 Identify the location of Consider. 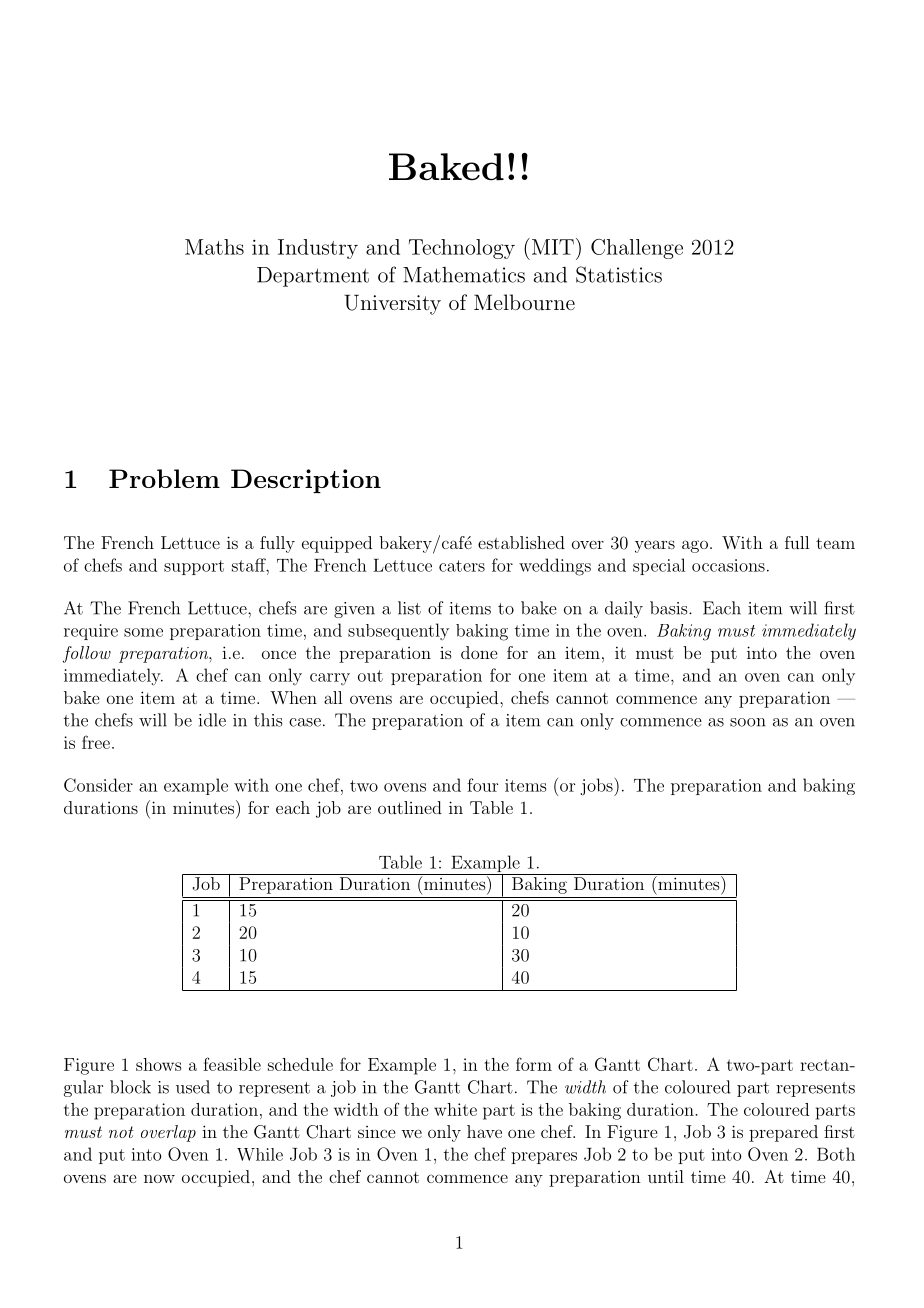
(98, 785).
